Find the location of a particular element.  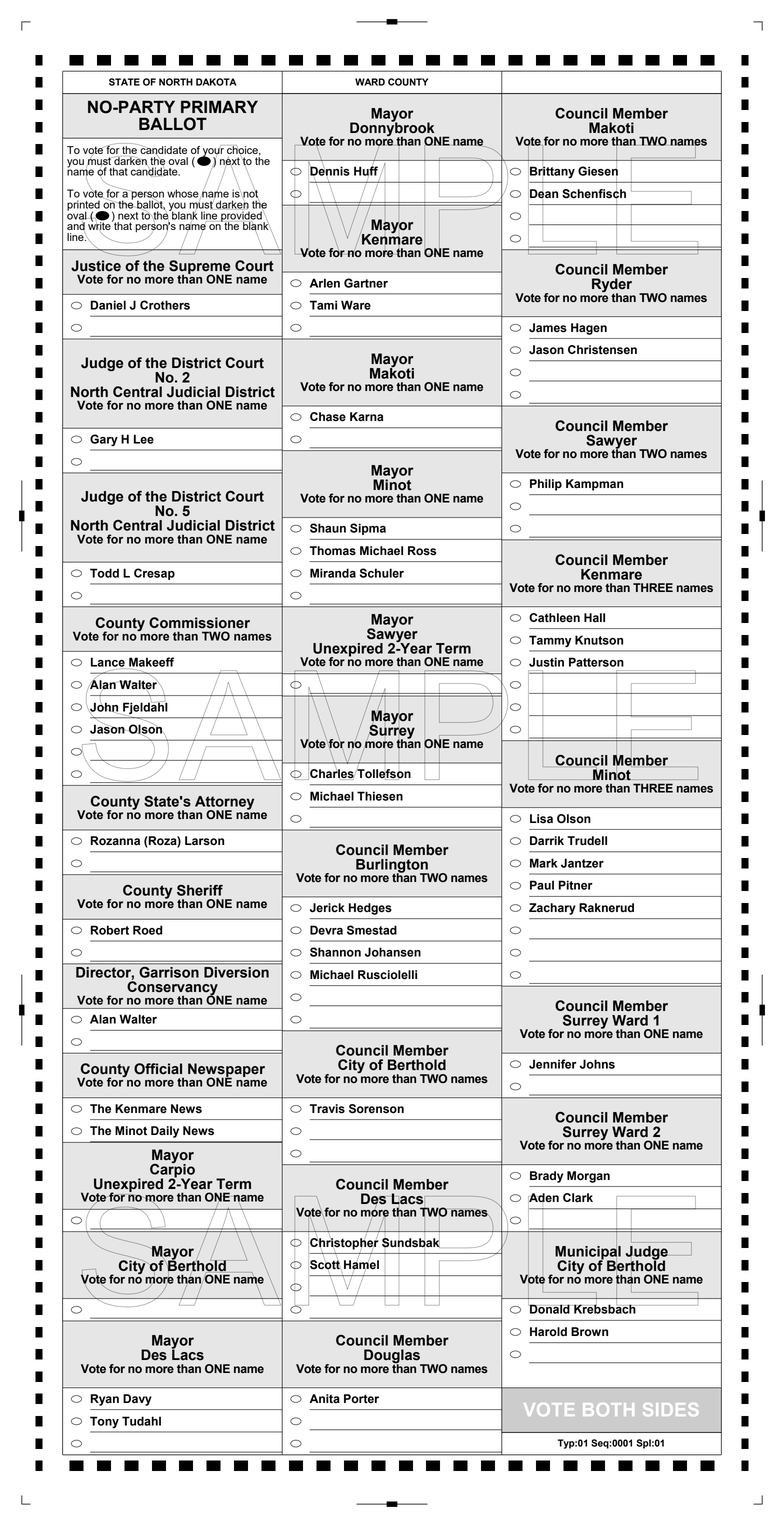

Hedges is located at coordinates (370, 909).
